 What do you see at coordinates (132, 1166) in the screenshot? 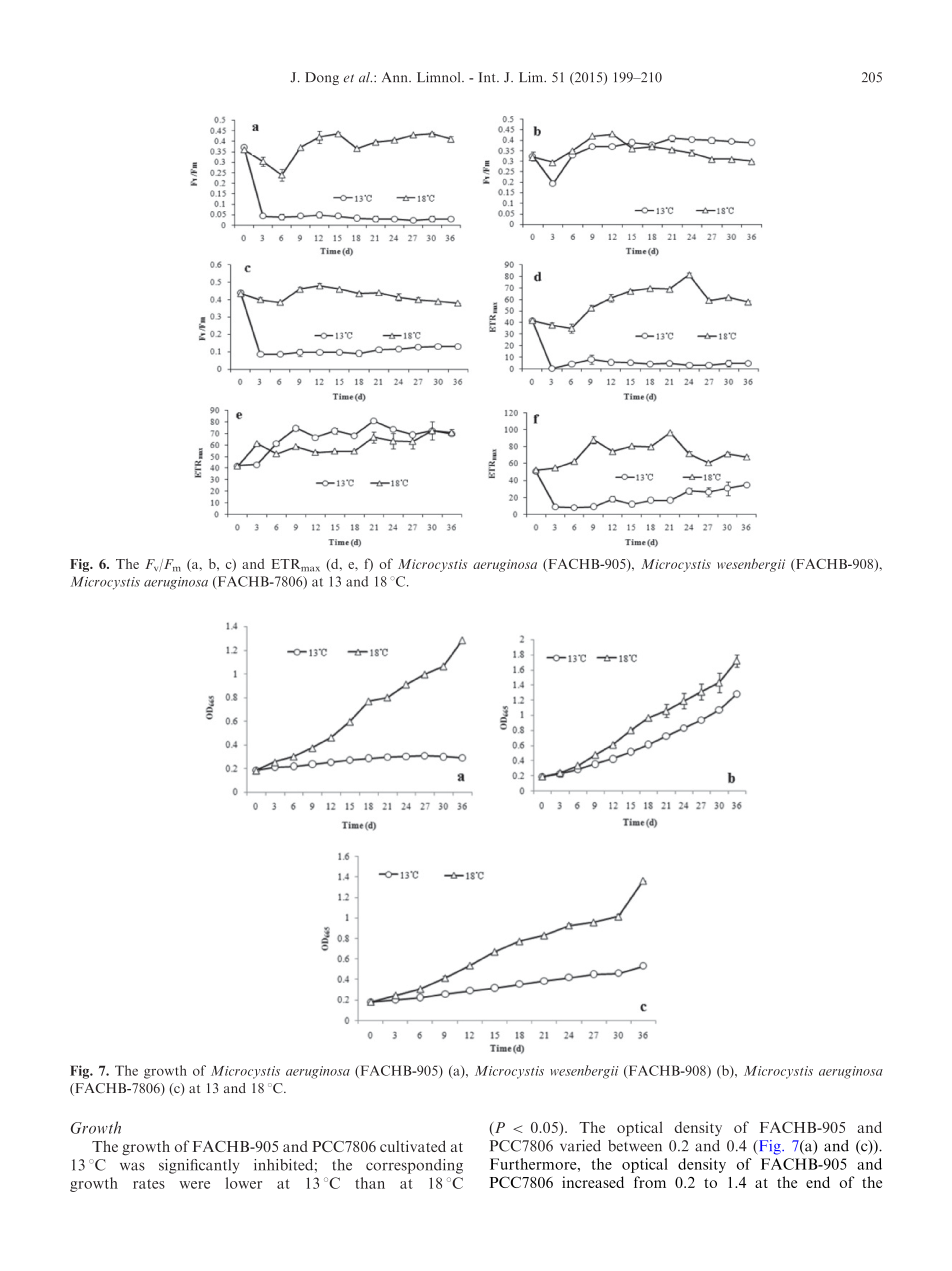
I see `was` at bounding box center [132, 1166].
